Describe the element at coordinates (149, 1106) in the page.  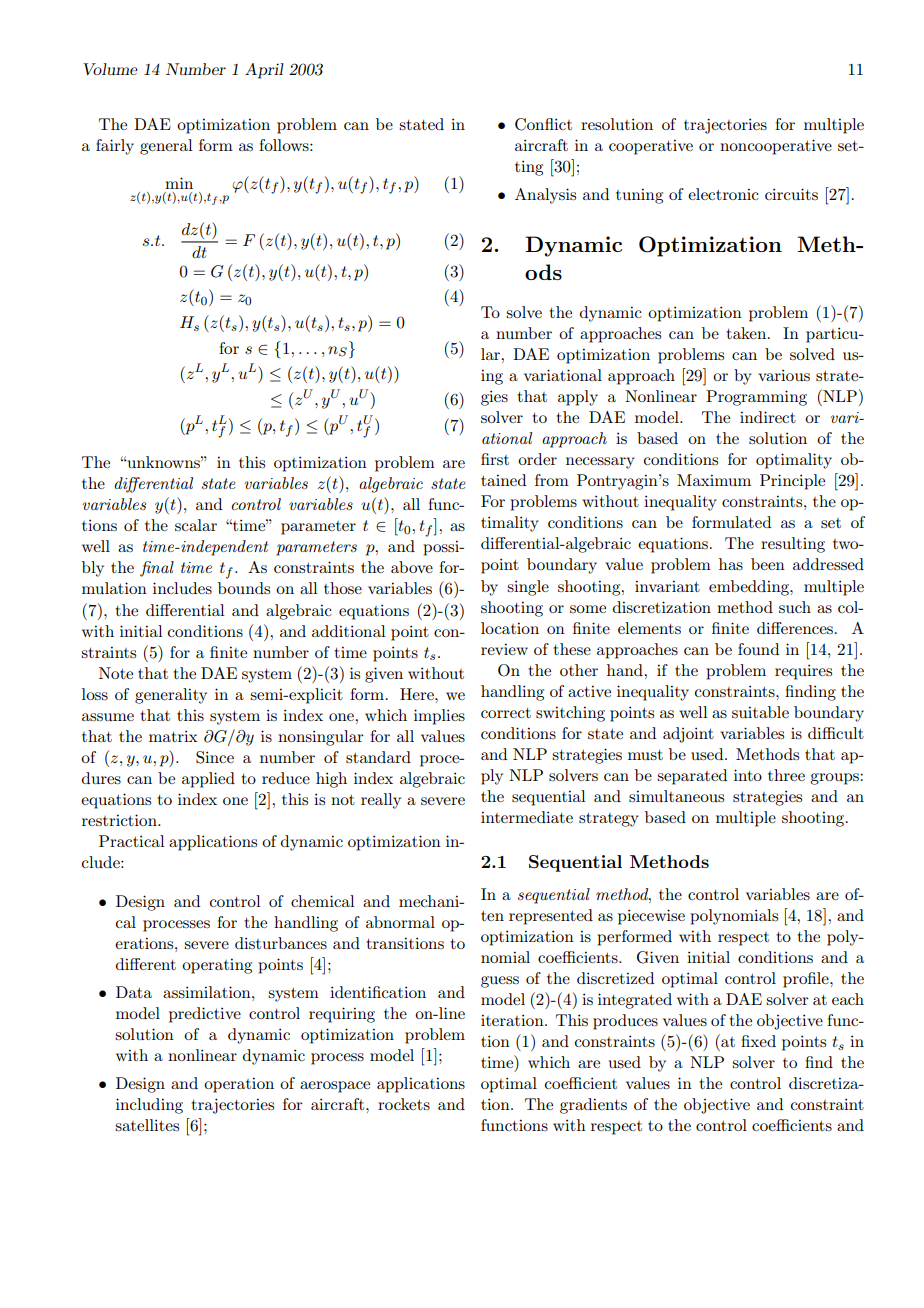
I see `including` at that location.
